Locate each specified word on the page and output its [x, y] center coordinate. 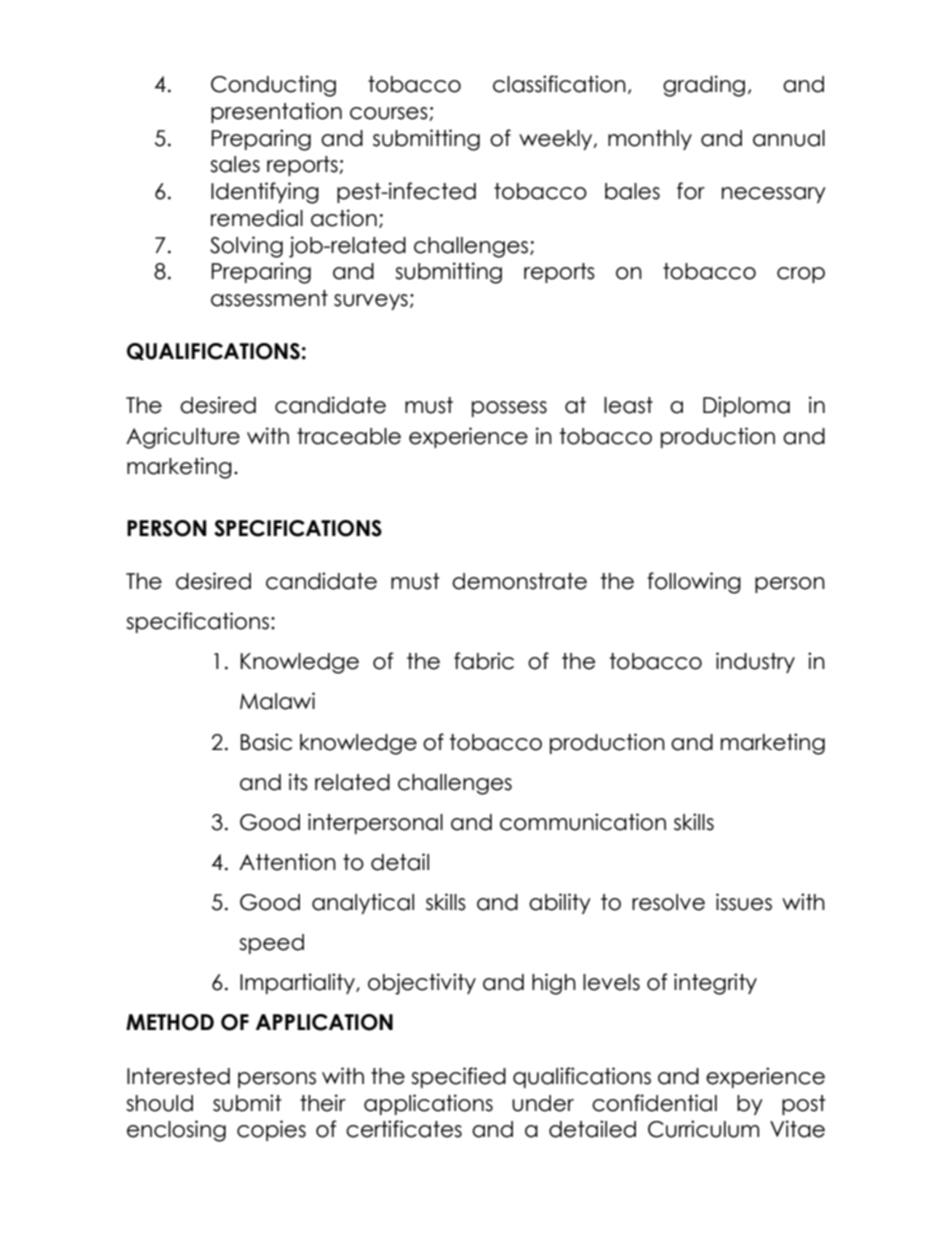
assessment [269, 298]
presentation [276, 112]
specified [458, 1077]
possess [509, 409]
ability [560, 903]
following [694, 583]
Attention [287, 862]
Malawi [277, 701]
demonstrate [519, 581]
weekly [557, 140]
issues [744, 902]
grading [704, 86]
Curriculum [703, 1129]
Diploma [746, 406]
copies [271, 1130]
